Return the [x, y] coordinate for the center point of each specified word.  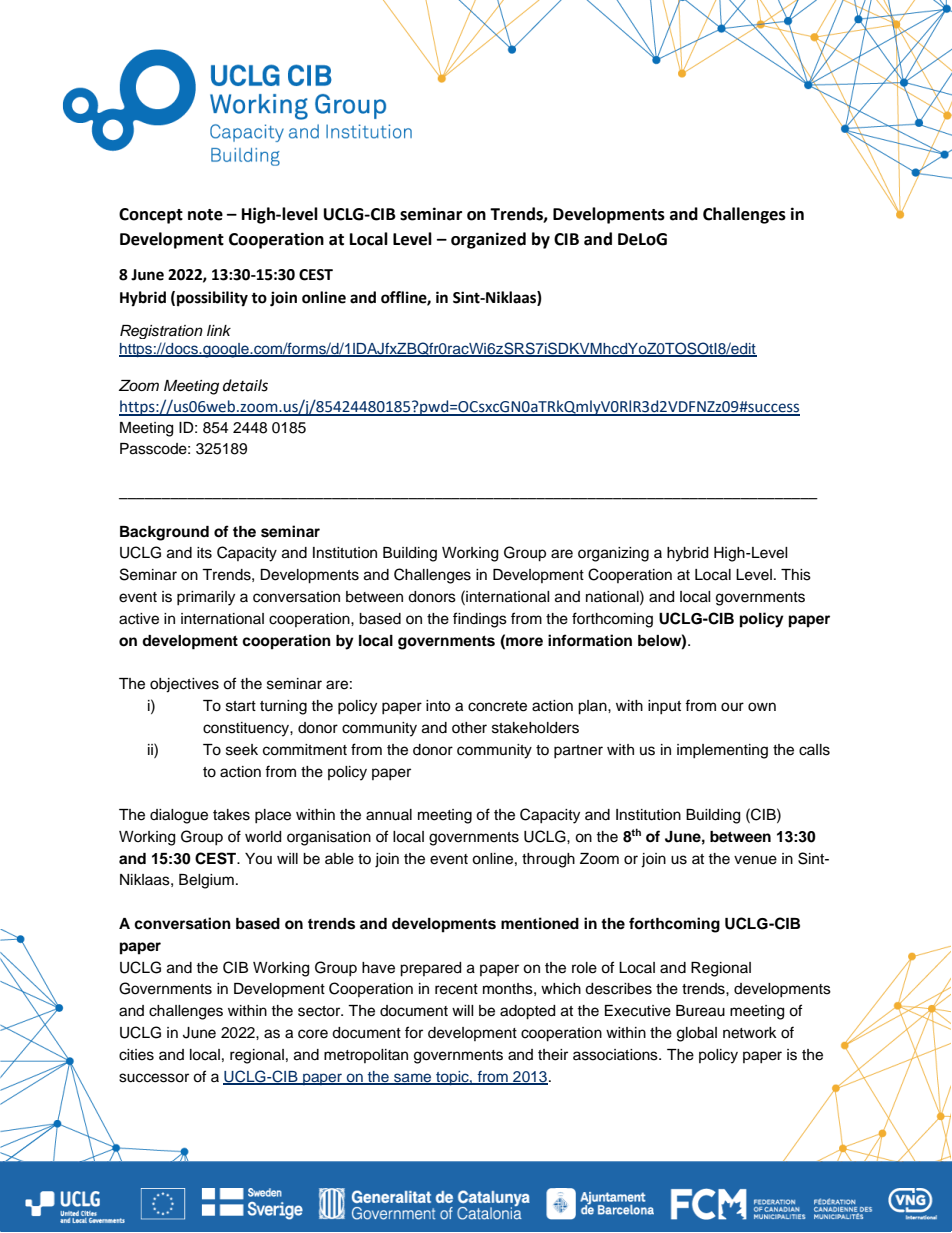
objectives [184, 685]
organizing [613, 554]
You [258, 859]
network [750, 1033]
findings [480, 620]
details [245, 385]
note [205, 215]
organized [488, 240]
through [548, 860]
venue [755, 860]
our [732, 707]
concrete [497, 706]
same [413, 1078]
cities [136, 1055]
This [796, 575]
